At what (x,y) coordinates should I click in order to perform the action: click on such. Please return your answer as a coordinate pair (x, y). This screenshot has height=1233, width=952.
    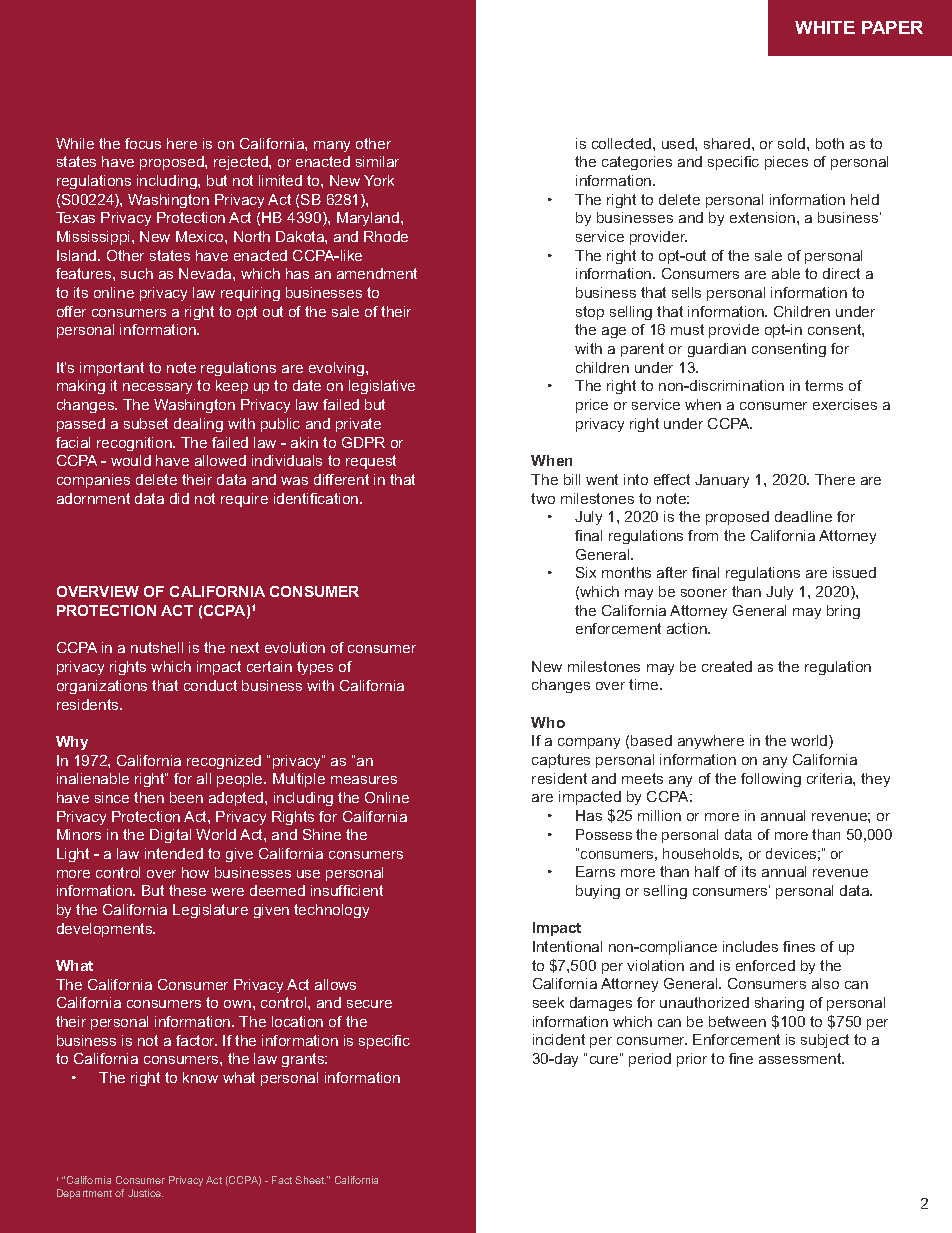
    Looking at the image, I should click on (137, 273).
